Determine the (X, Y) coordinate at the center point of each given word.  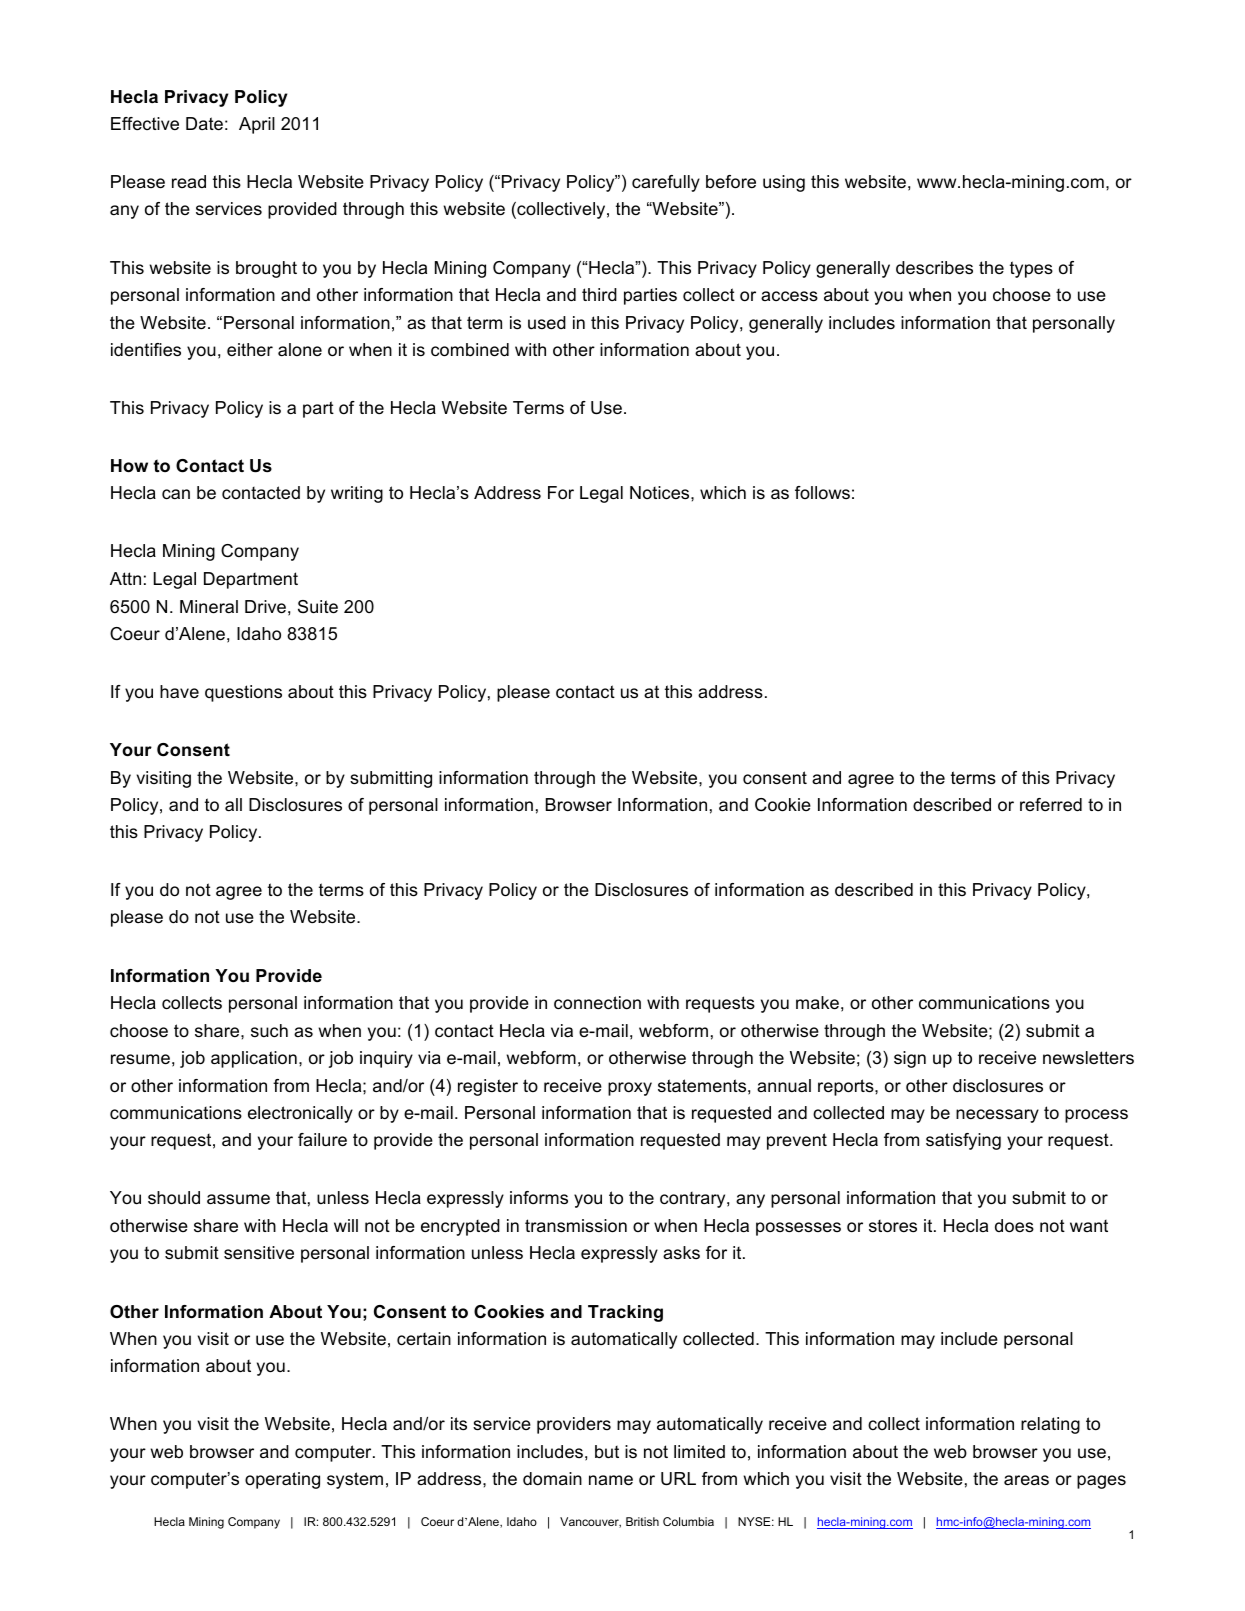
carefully (666, 183)
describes (934, 268)
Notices (661, 493)
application (254, 1059)
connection (597, 1003)
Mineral (209, 607)
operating (282, 1480)
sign (910, 1059)
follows (822, 492)
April (257, 125)
